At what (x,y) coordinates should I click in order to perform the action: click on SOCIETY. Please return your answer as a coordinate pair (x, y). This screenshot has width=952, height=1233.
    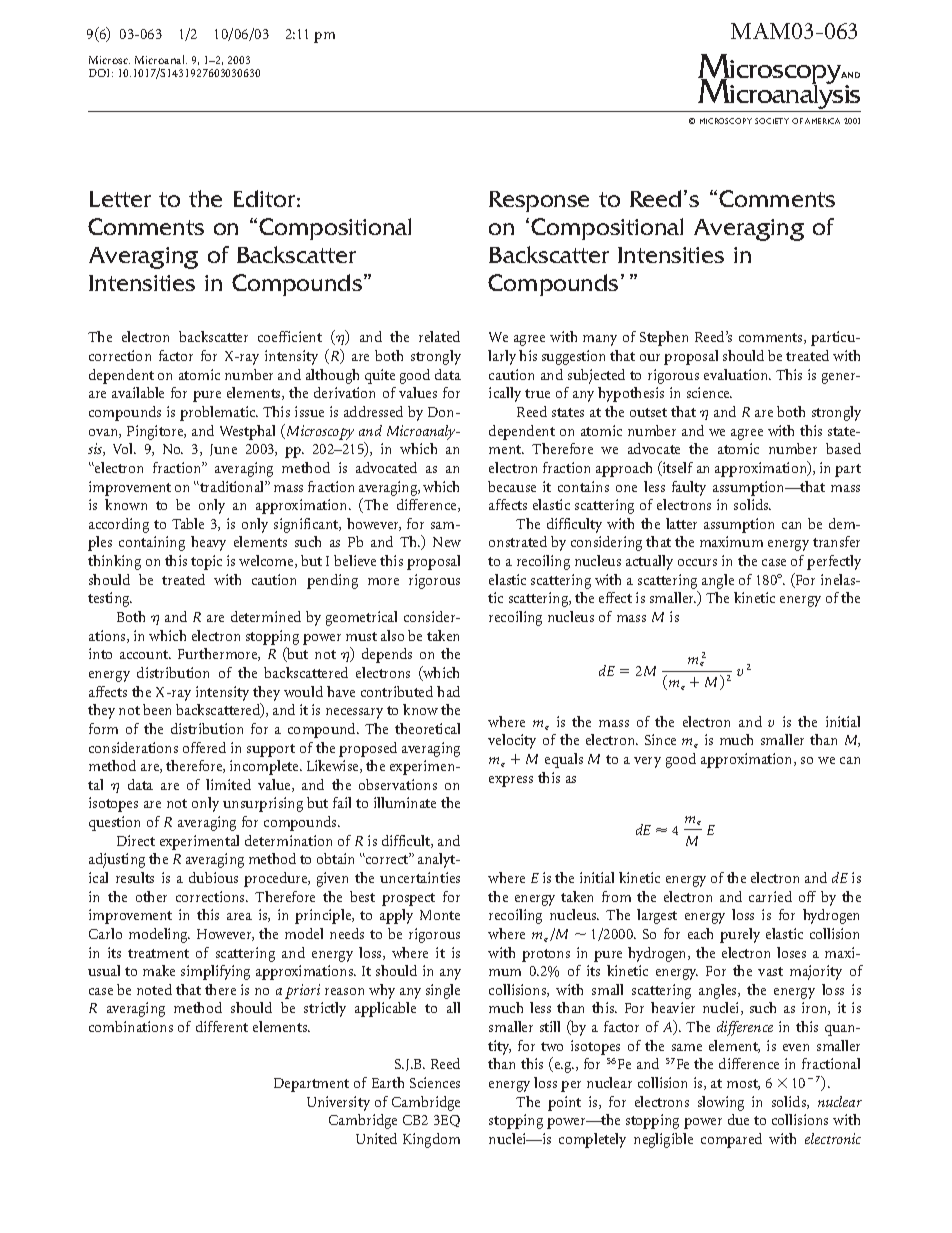
    Looking at the image, I should click on (772, 121).
